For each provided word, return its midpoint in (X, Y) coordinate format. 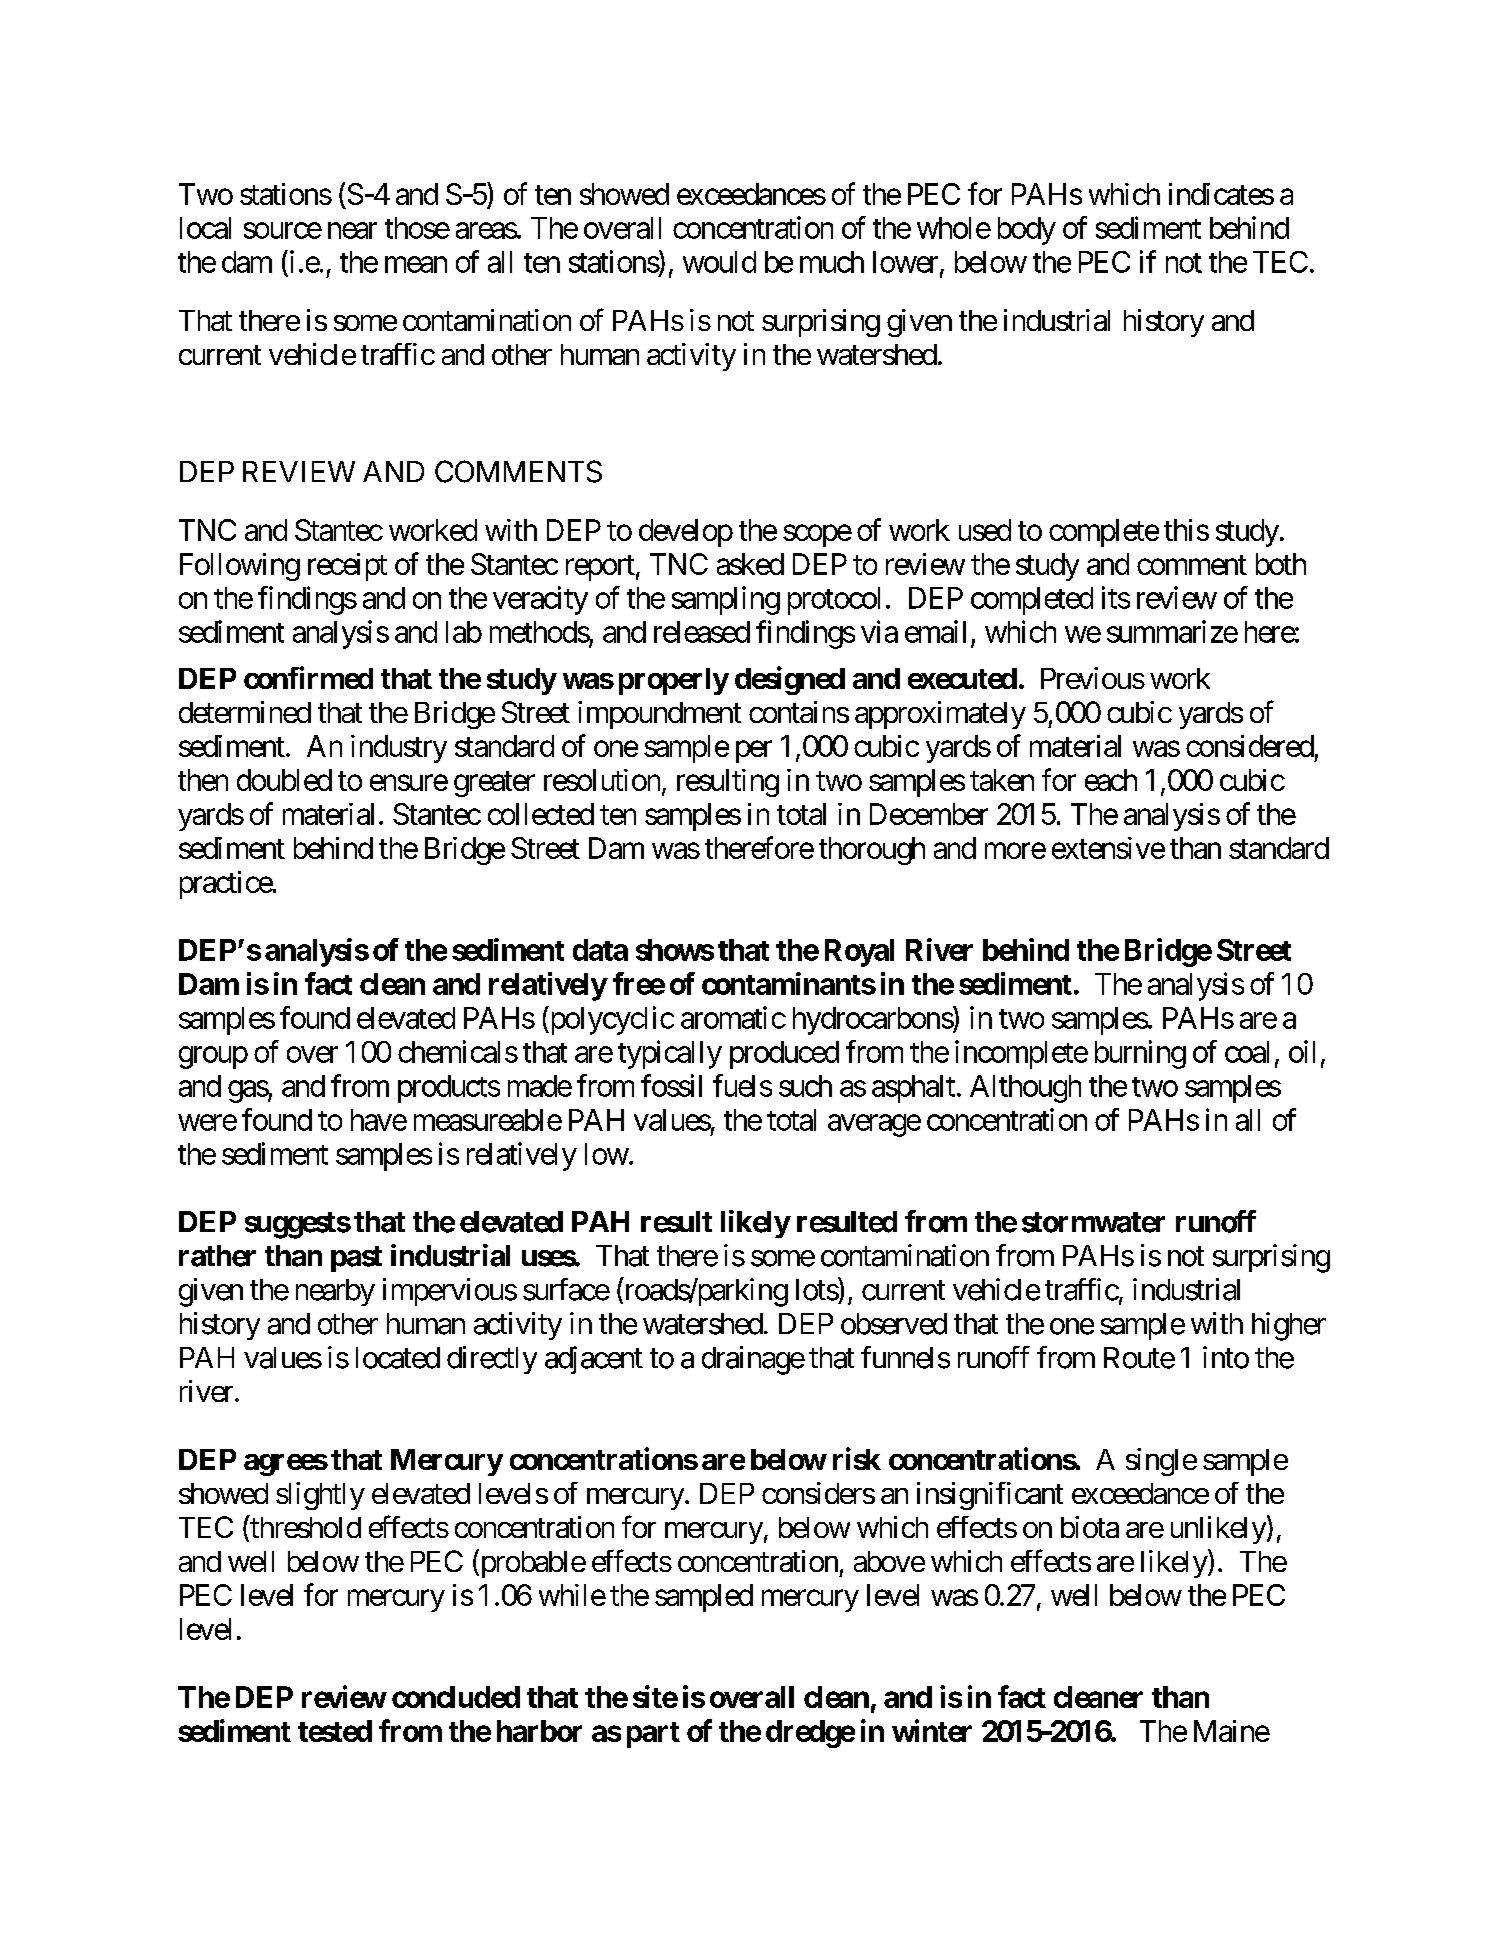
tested (335, 1731)
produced (784, 1055)
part (653, 1735)
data (600, 950)
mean (416, 265)
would (719, 262)
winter (932, 1730)
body (1027, 231)
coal (1247, 1052)
